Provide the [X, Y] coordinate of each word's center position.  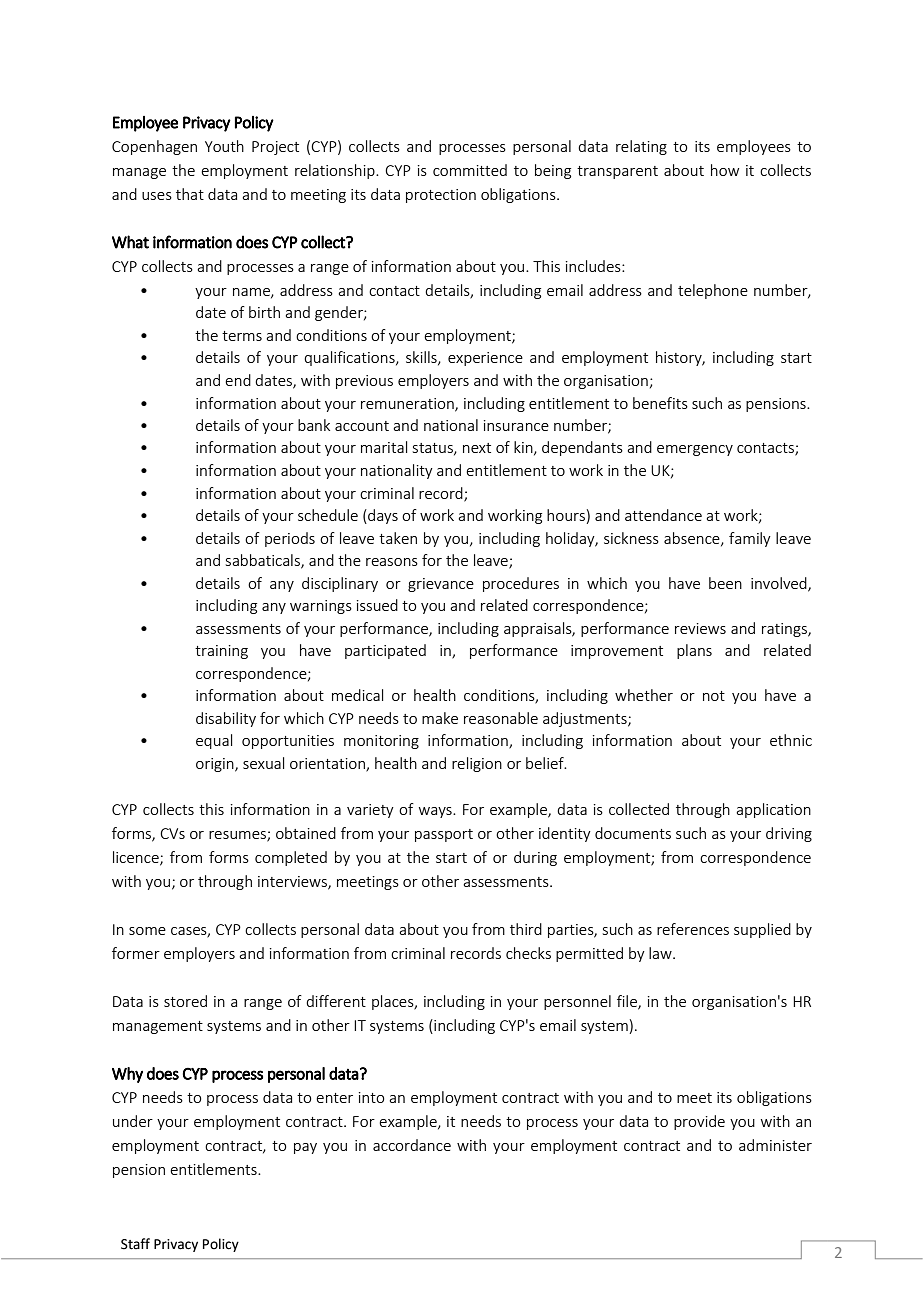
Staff [135, 1244]
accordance [412, 1145]
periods [290, 539]
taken [398, 538]
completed [291, 858]
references [693, 929]
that [190, 194]
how [725, 170]
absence [693, 539]
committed [470, 170]
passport [444, 835]
